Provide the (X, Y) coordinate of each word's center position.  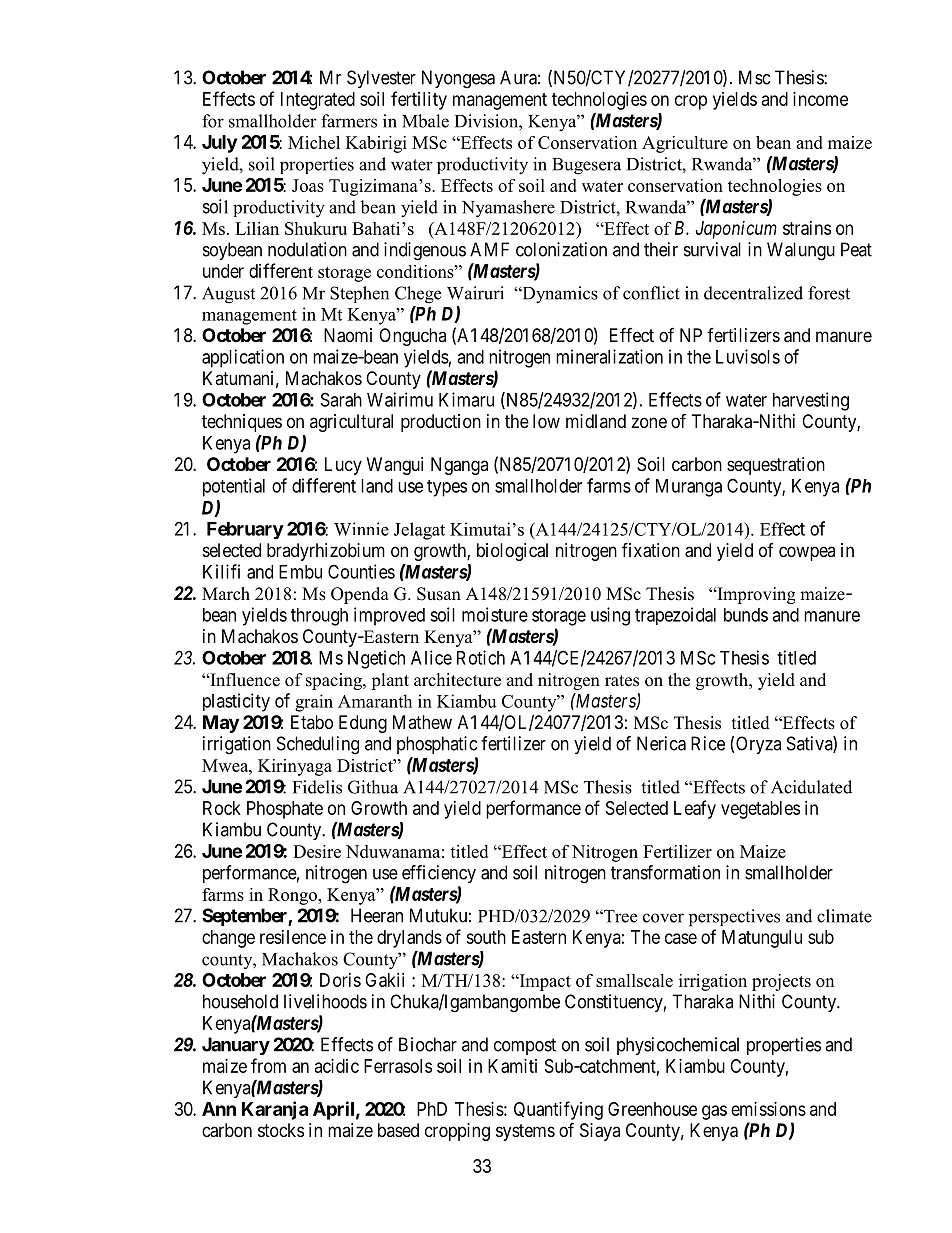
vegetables (760, 810)
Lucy (343, 466)
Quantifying (558, 1110)
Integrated (318, 101)
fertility (419, 100)
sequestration (776, 466)
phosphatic (437, 745)
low (546, 421)
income (820, 99)
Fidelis (317, 787)
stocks (281, 1130)
